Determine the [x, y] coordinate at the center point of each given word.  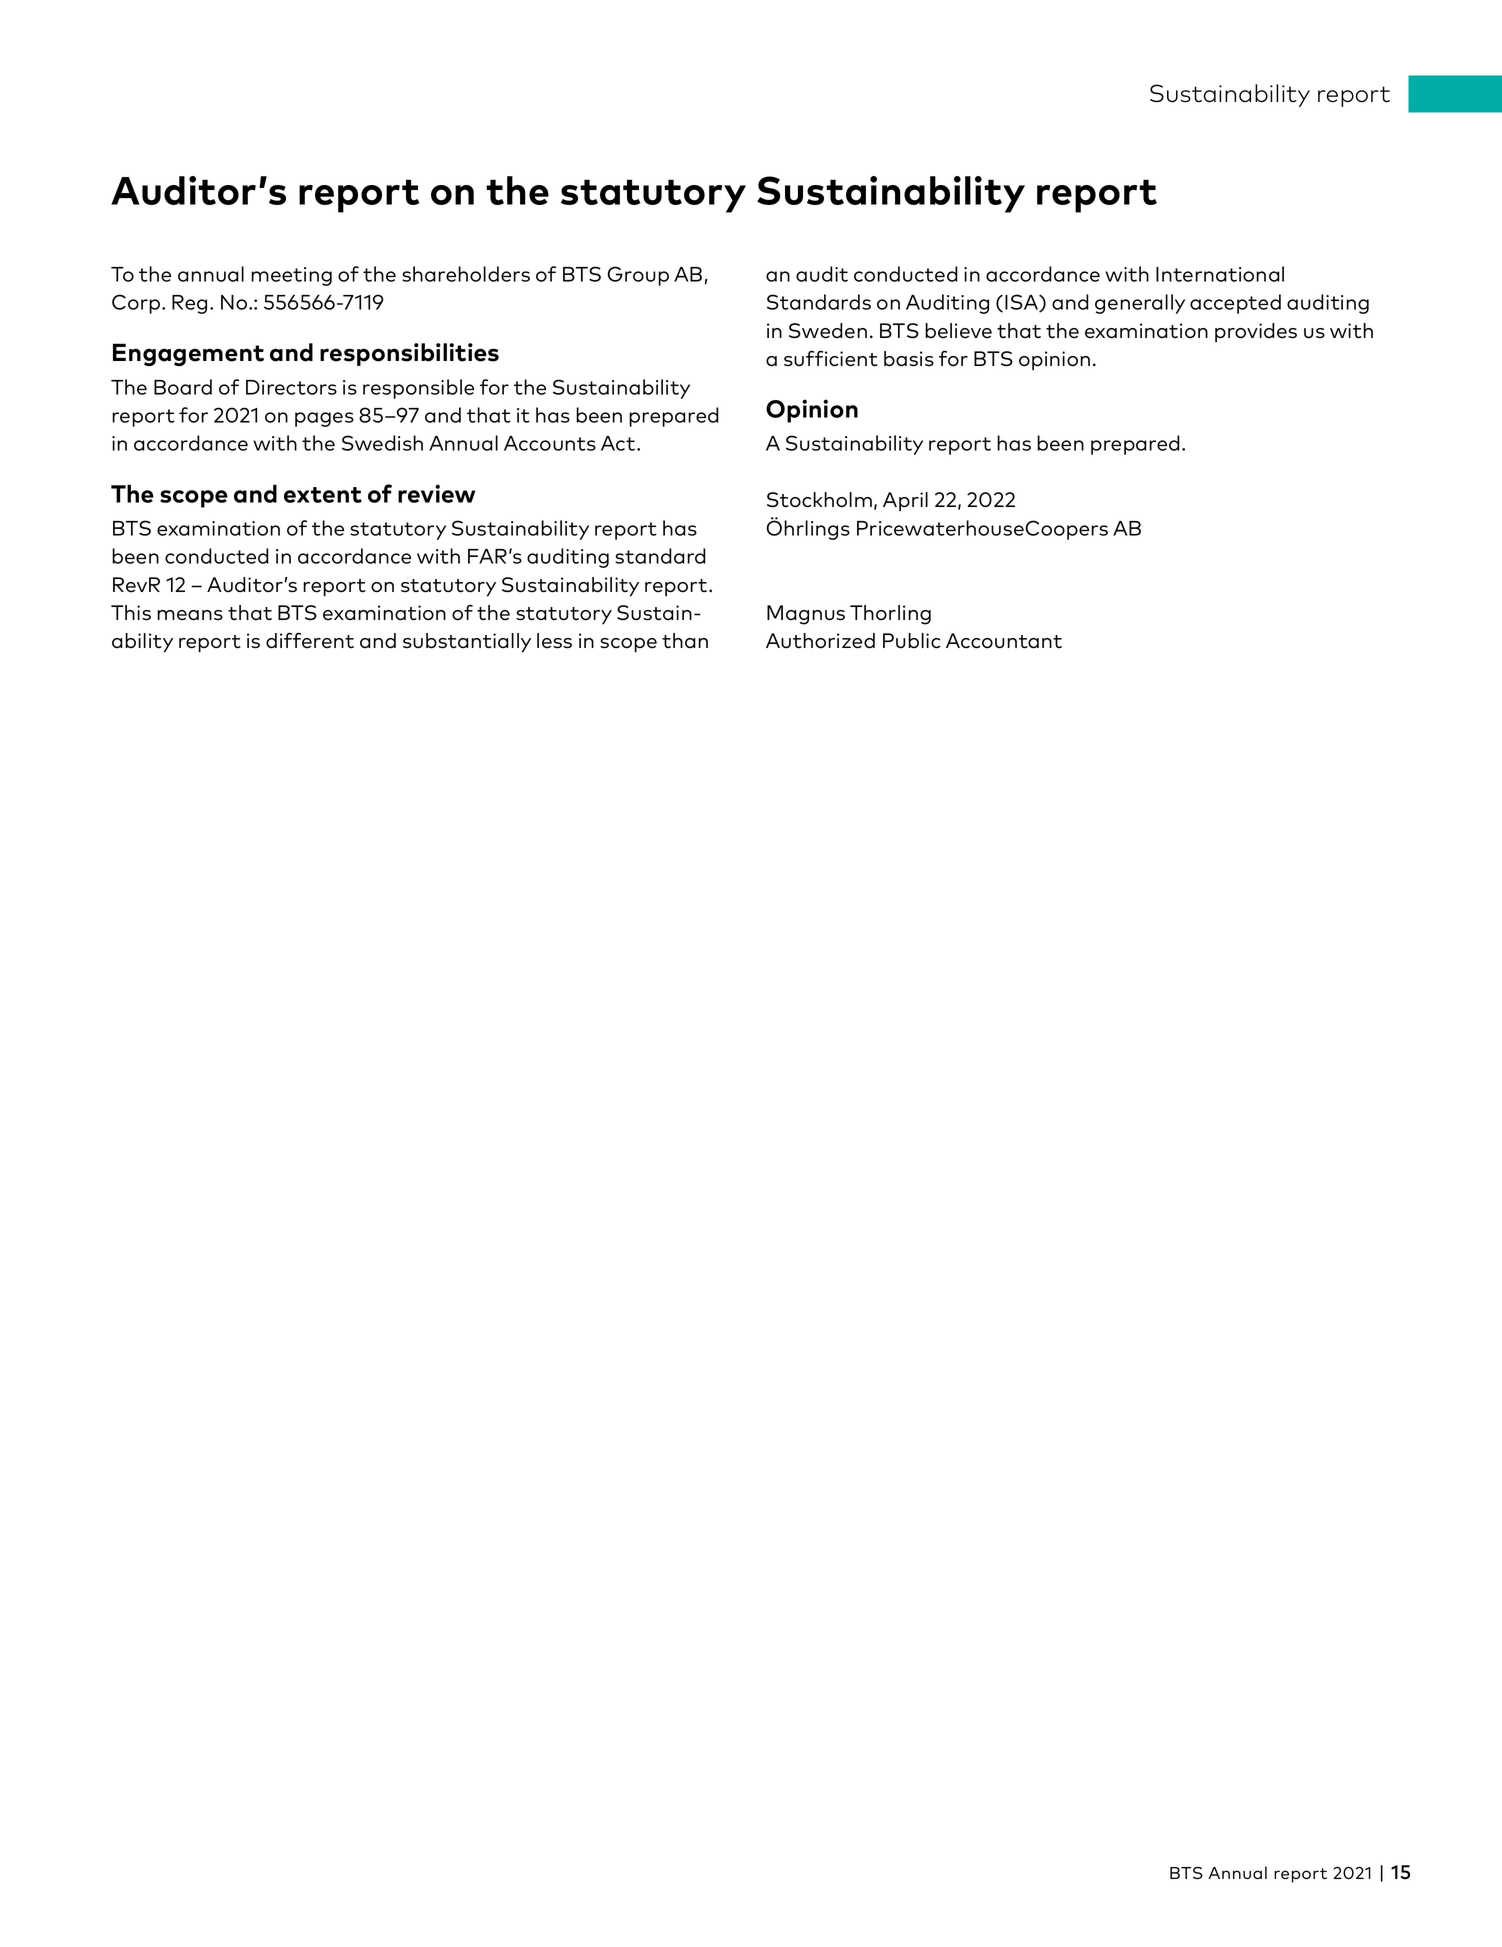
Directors [291, 387]
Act [619, 443]
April [905, 501]
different [310, 640]
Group [638, 276]
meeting [291, 276]
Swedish [382, 443]
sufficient [831, 358]
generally [1140, 304]
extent [323, 495]
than [685, 641]
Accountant [1004, 641]
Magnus [806, 615]
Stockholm [819, 500]
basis [909, 359]
